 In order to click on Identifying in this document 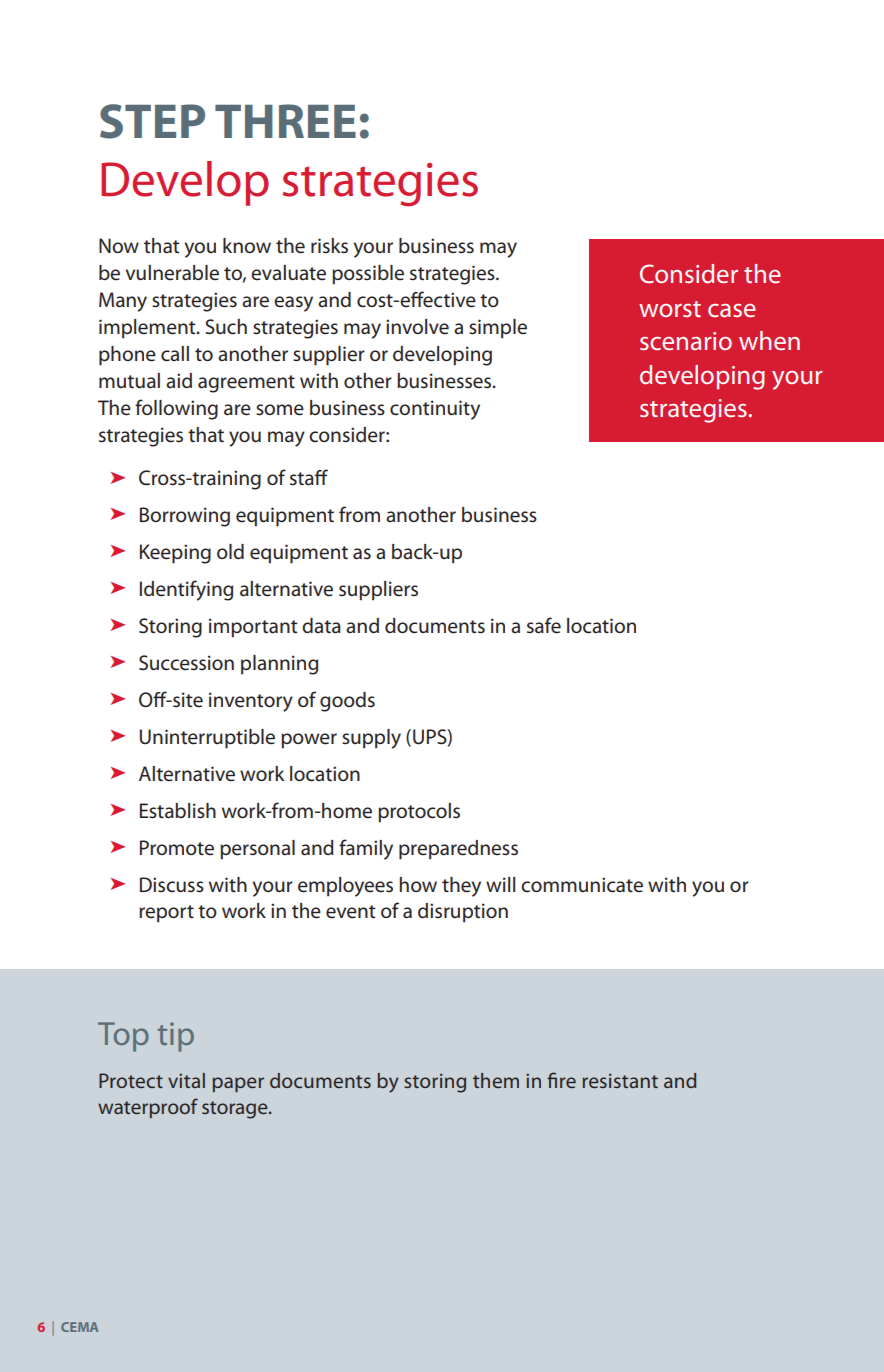, I will do `click(186, 590)`.
